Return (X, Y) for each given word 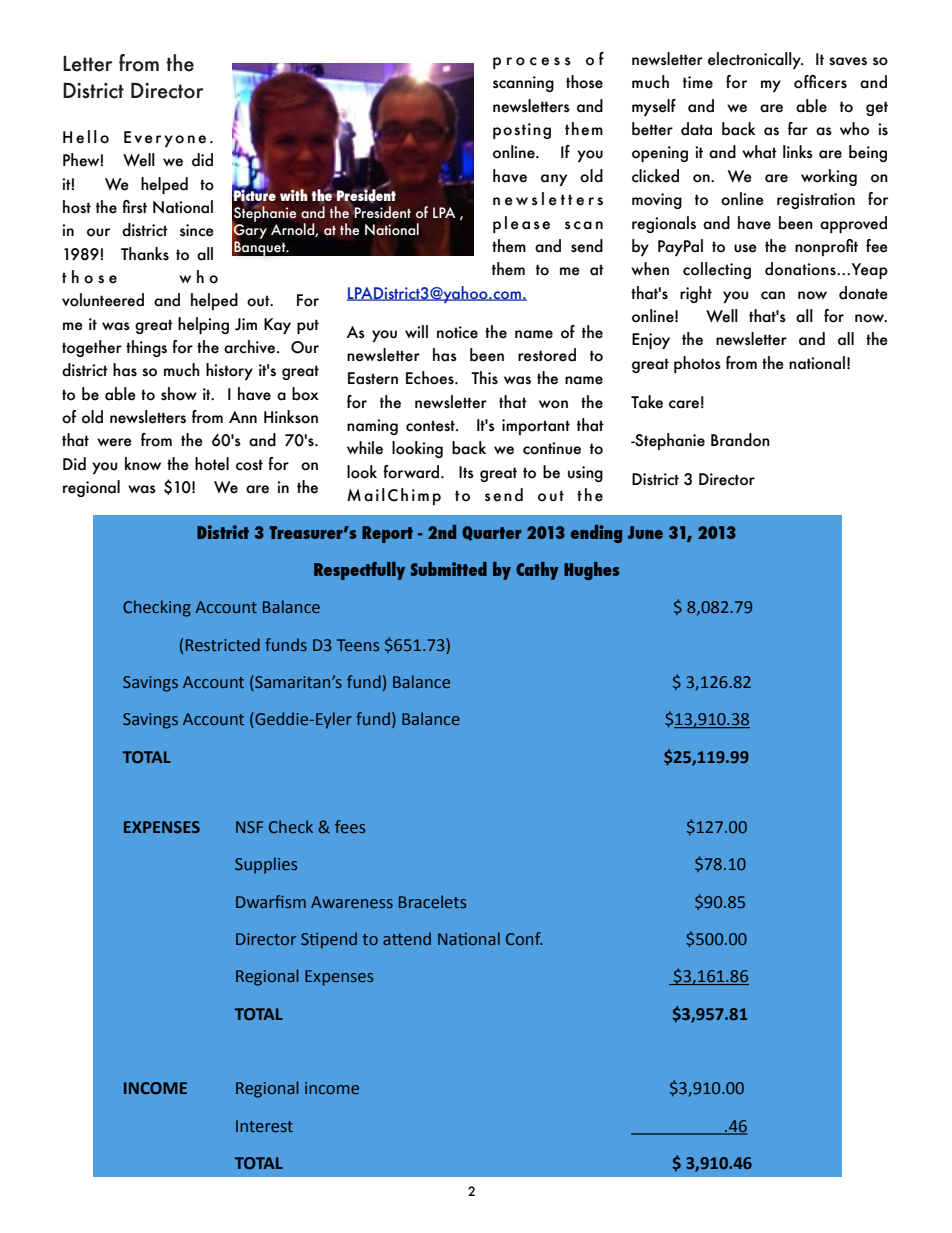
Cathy (537, 571)
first (134, 207)
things (146, 348)
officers (820, 82)
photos (697, 364)
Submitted (449, 569)
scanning (523, 84)
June (645, 532)
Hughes (591, 571)
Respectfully (359, 571)
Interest (264, 1126)
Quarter (491, 533)
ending (596, 534)
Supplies (266, 865)
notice (457, 332)
